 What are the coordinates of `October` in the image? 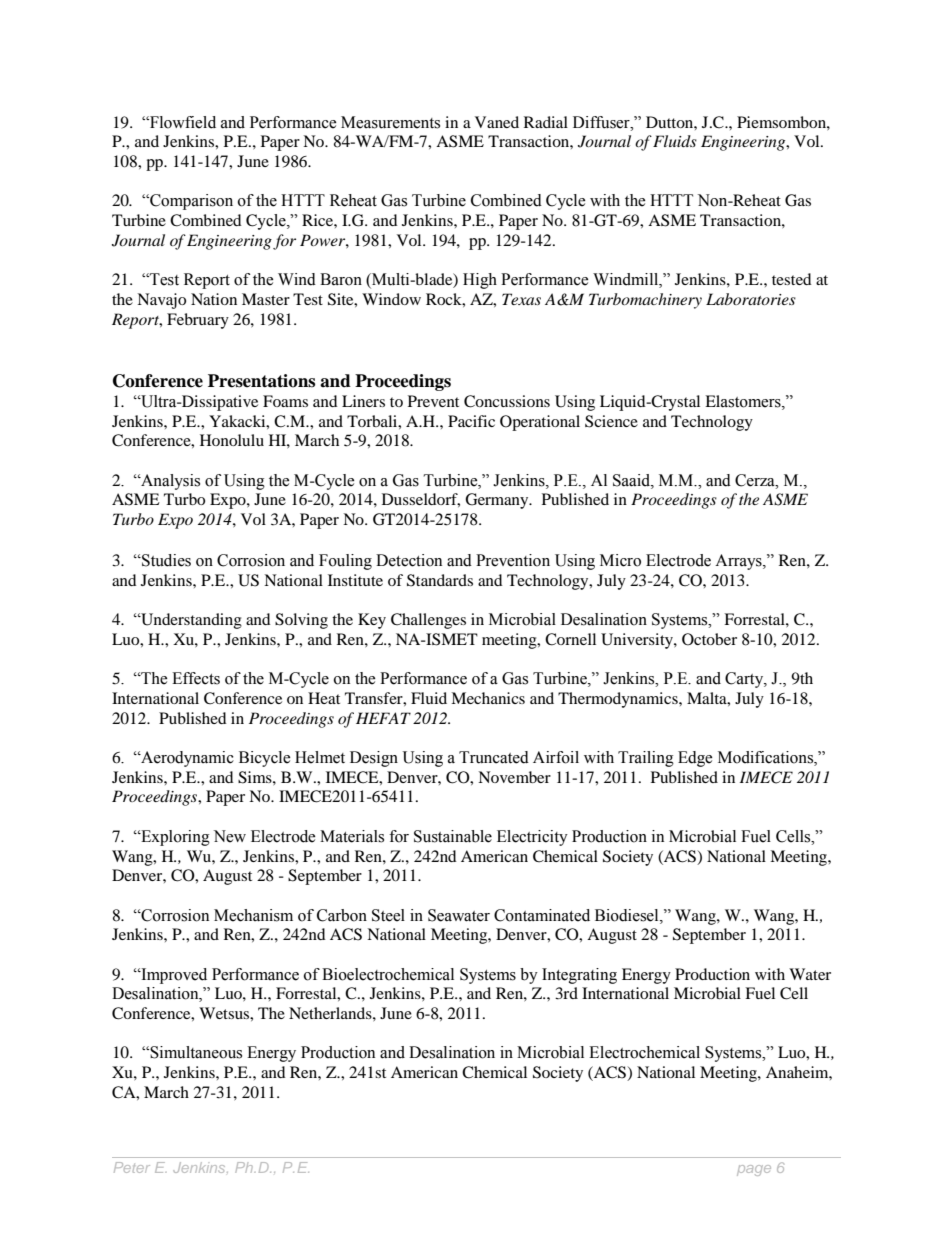 It's located at (709, 639).
